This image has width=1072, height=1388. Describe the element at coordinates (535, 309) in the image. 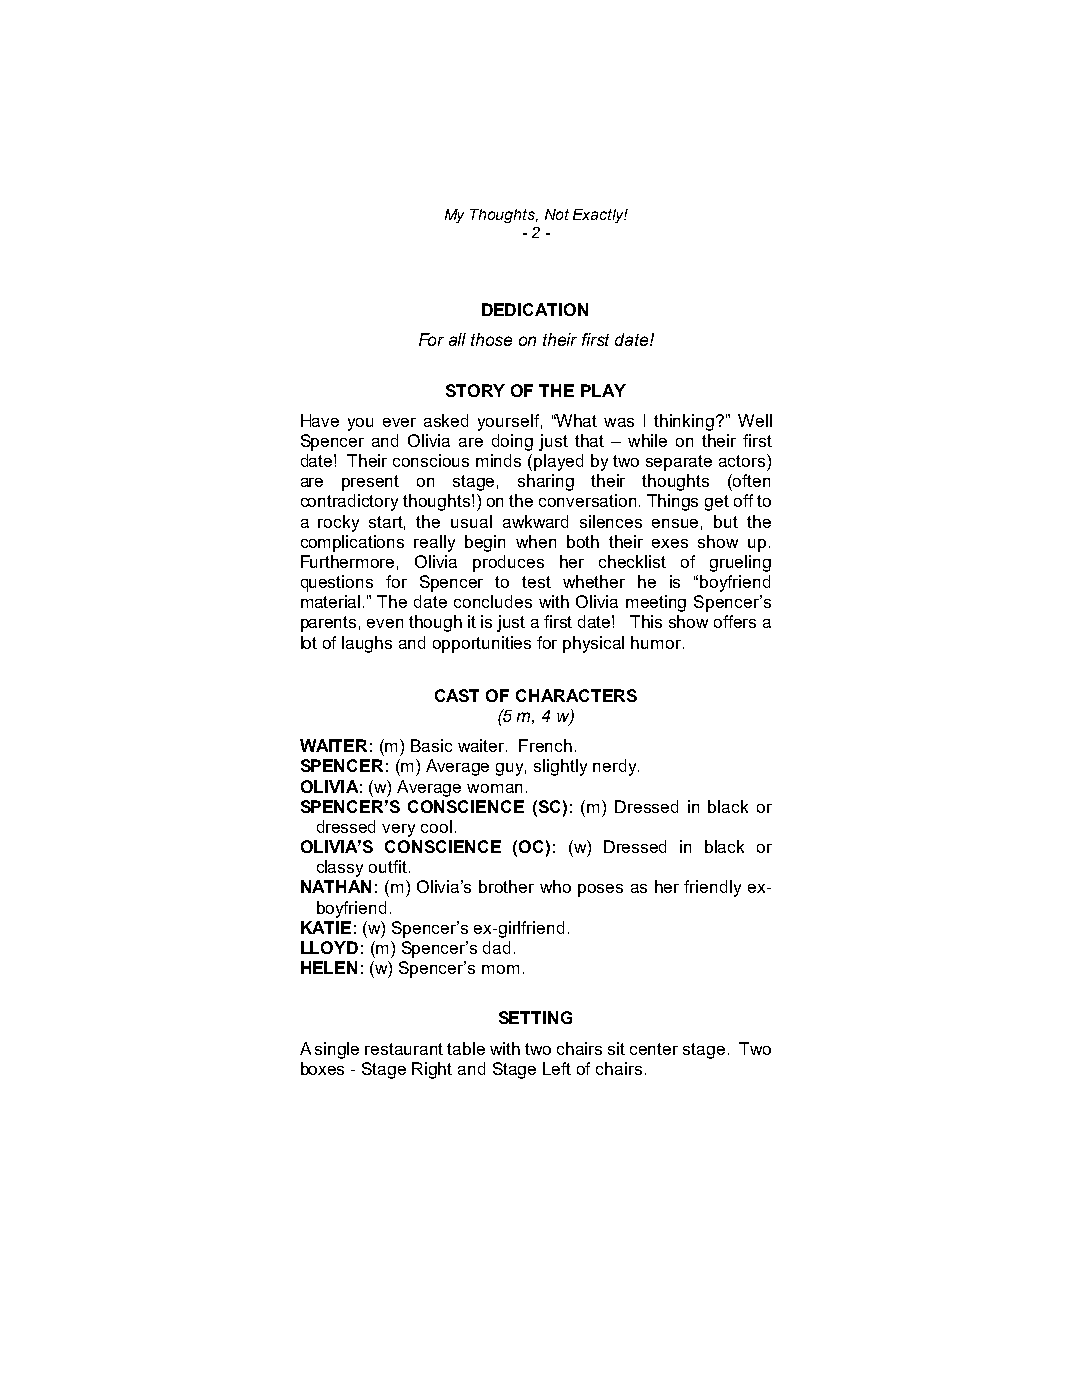

I see `DEDICATION` at that location.
